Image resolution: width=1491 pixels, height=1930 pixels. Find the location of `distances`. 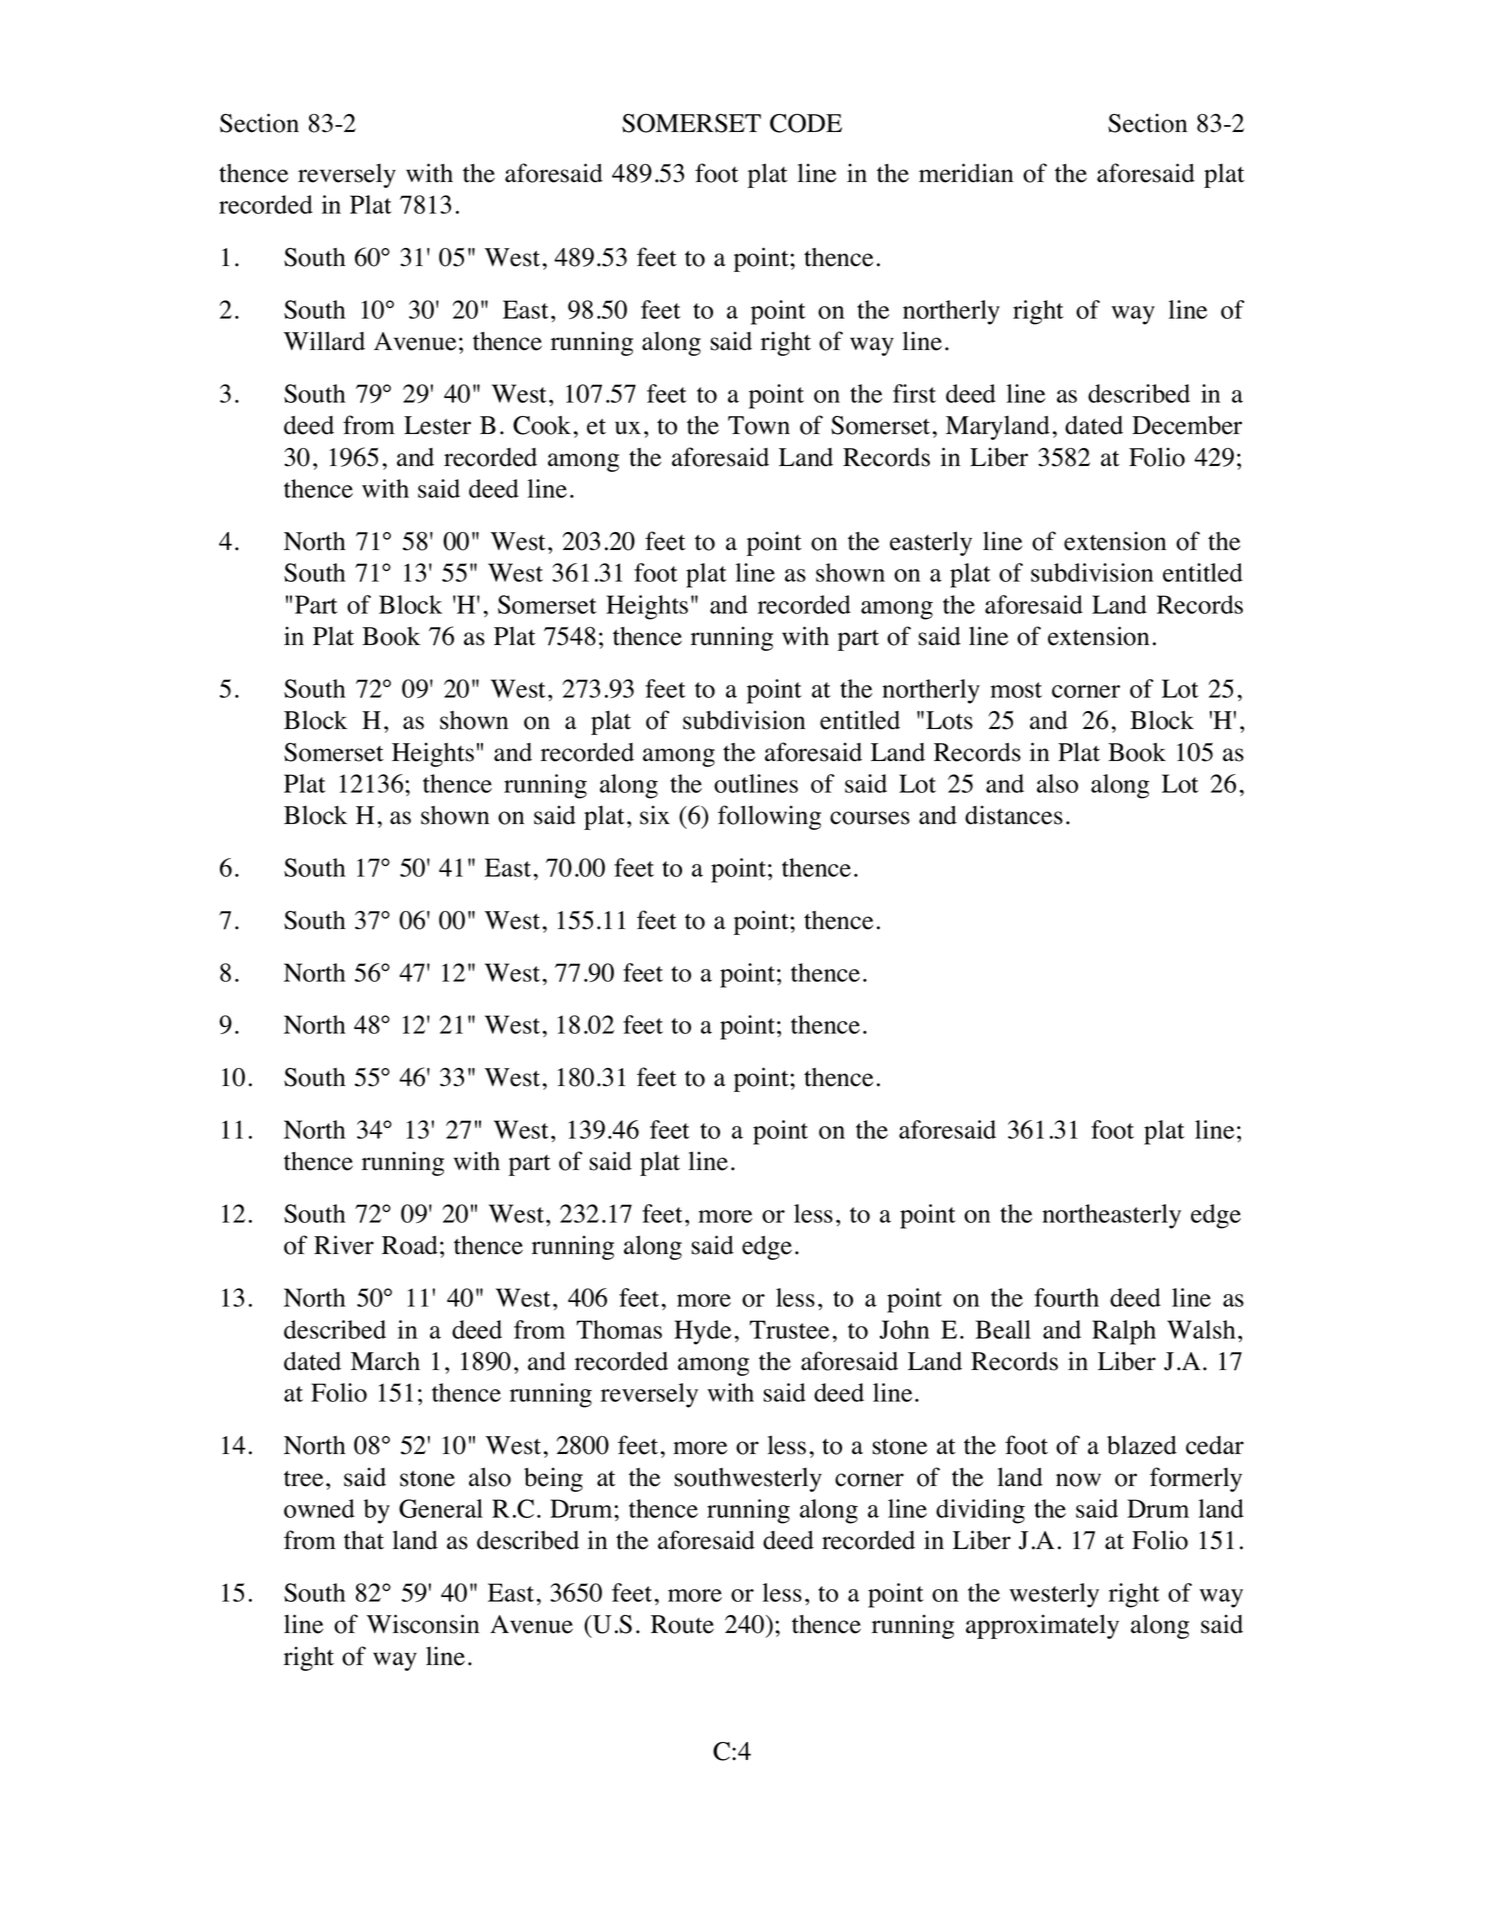

distances is located at coordinates (1014, 815).
